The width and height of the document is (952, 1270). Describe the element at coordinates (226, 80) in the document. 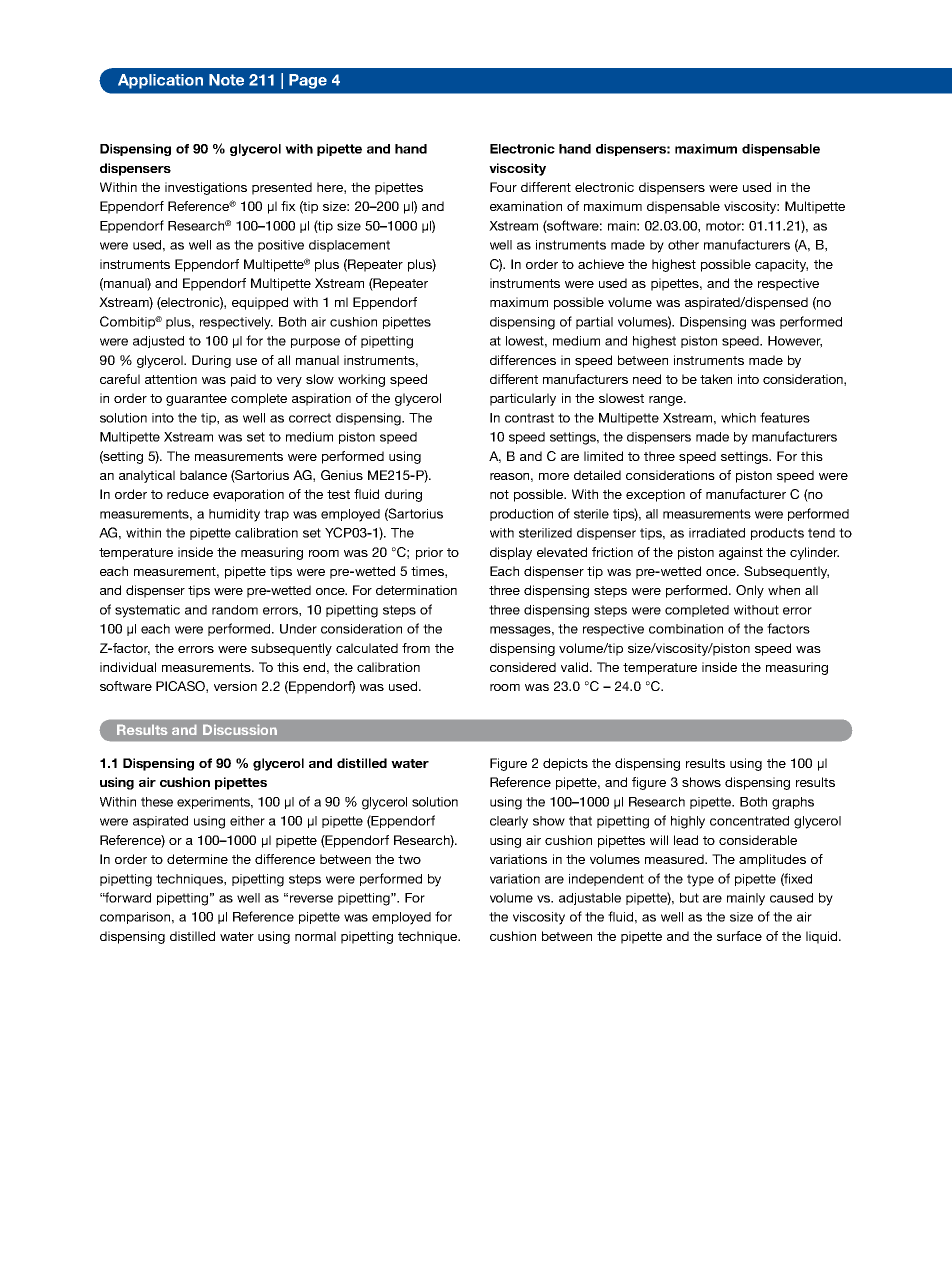

I see `Note` at that location.
